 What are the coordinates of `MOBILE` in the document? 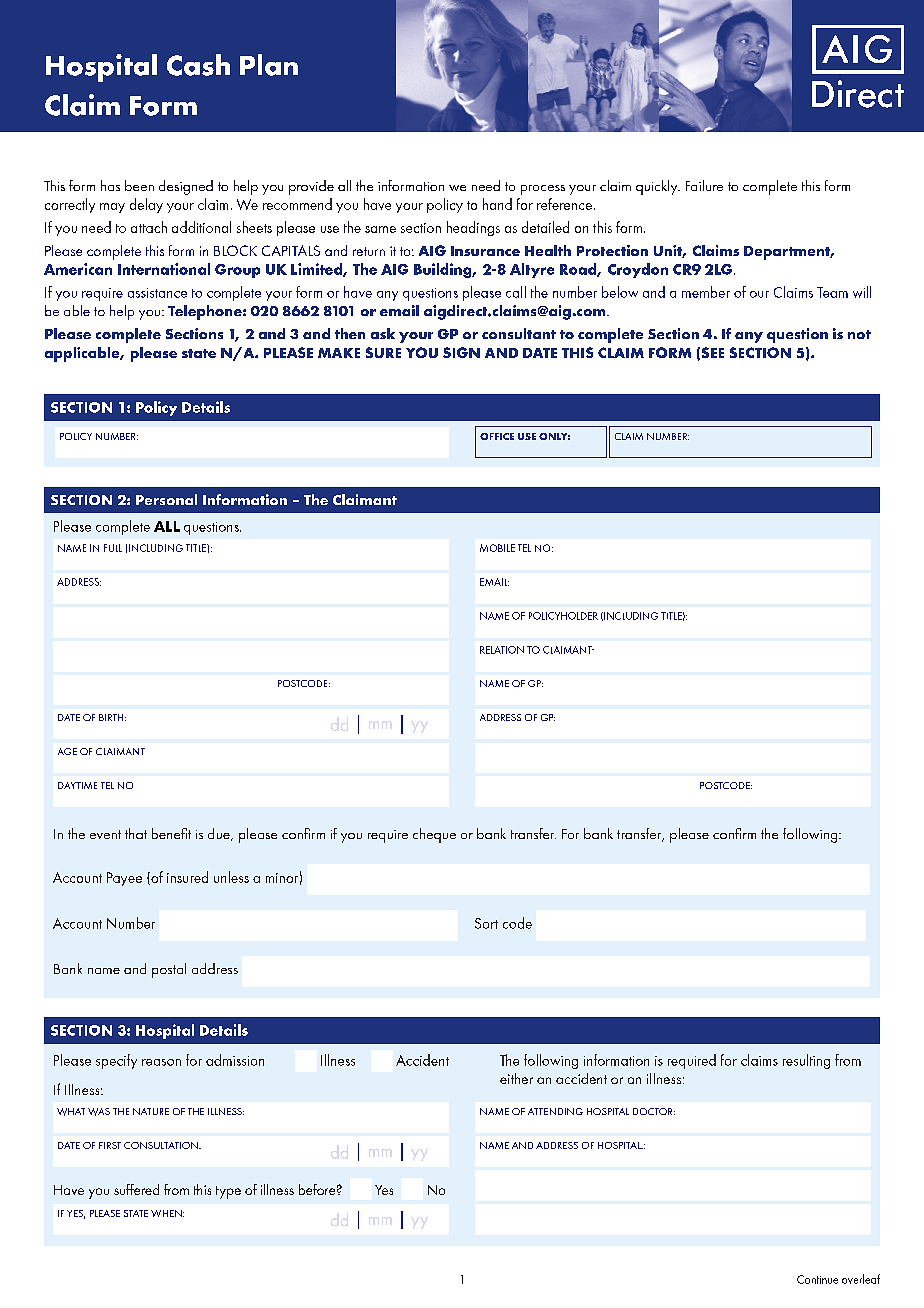 It's located at (497, 548).
